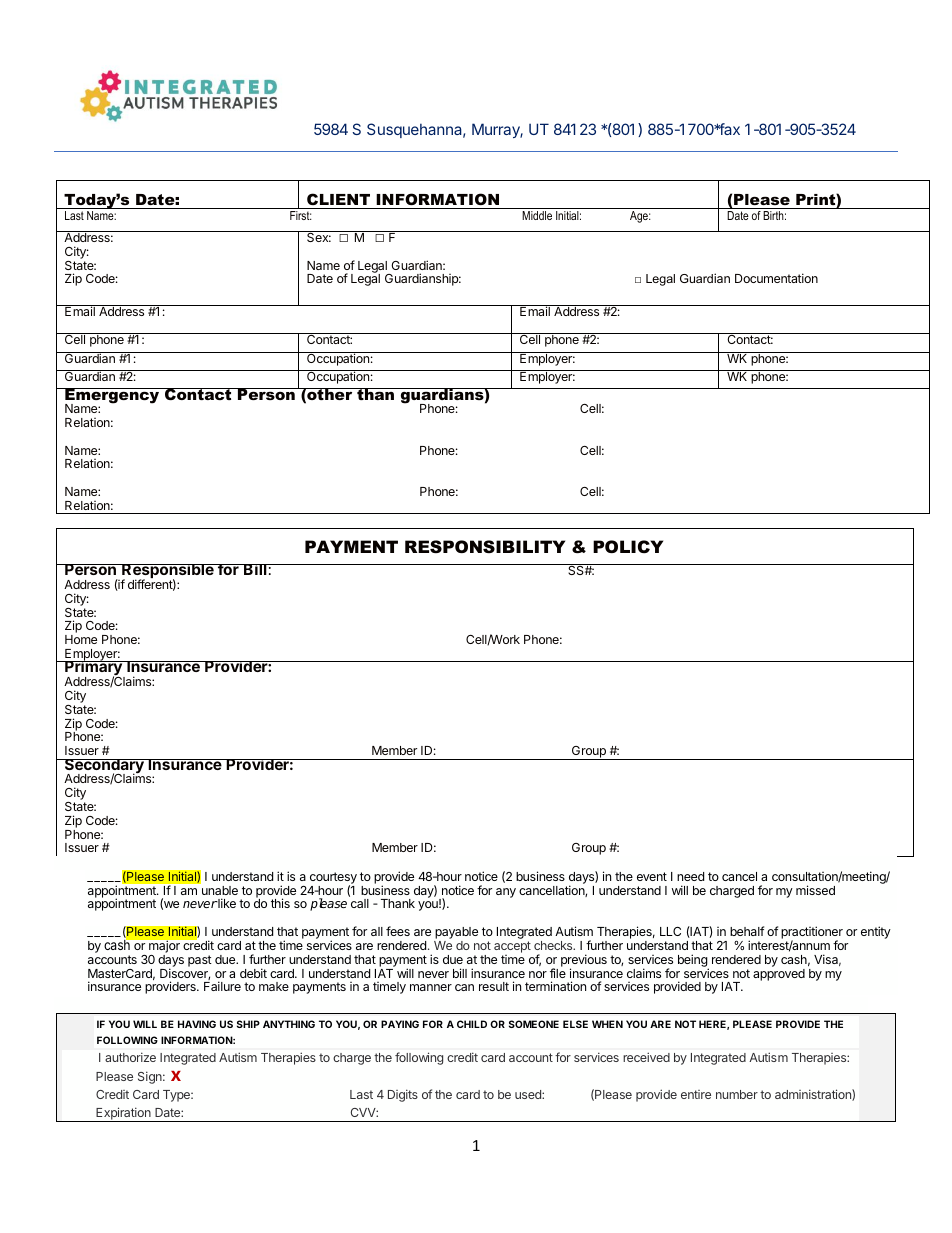 The image size is (952, 1233). I want to click on Emergency, so click(112, 397).
